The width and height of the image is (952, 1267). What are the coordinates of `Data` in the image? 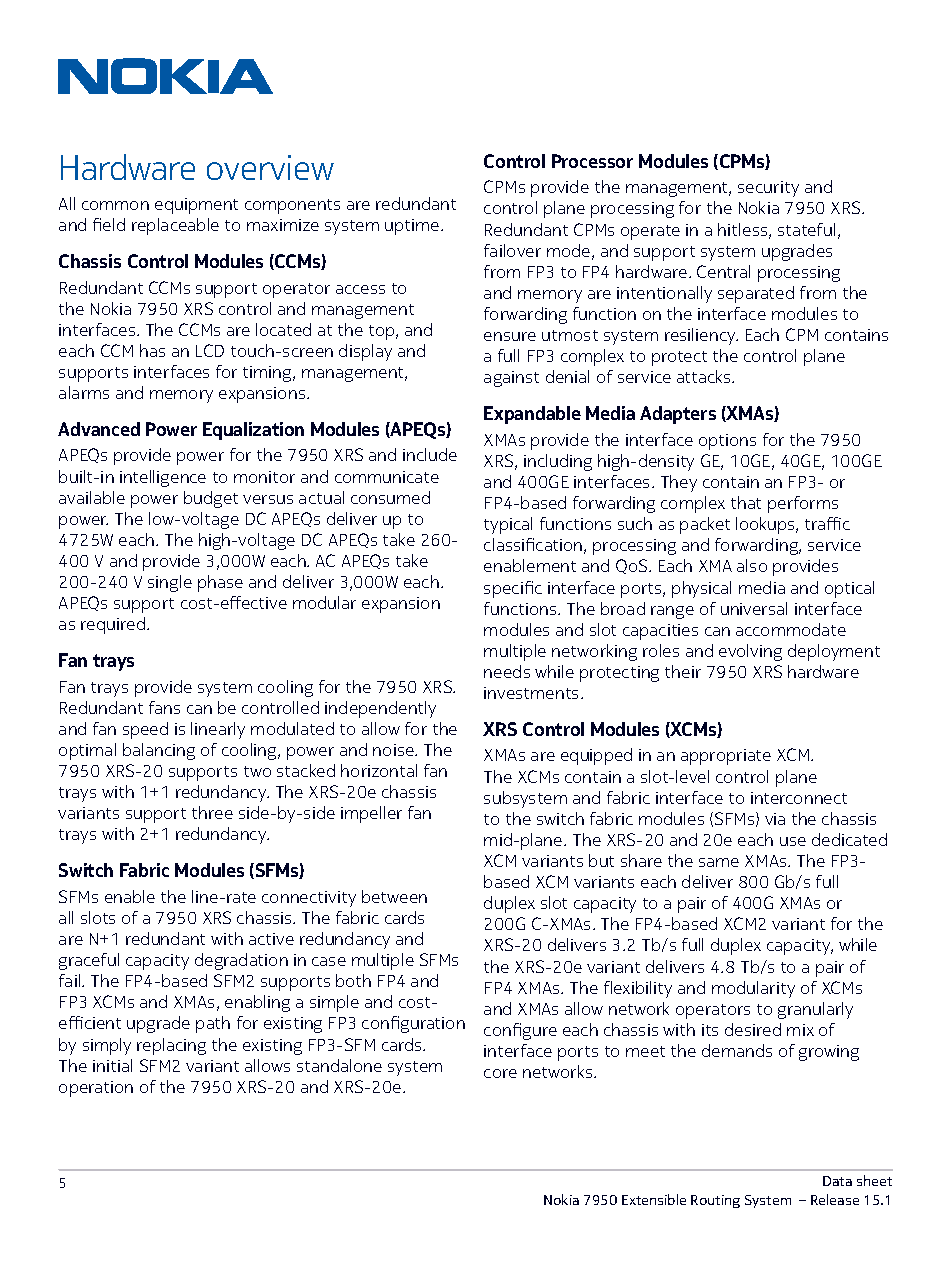 It's located at (837, 1181).
